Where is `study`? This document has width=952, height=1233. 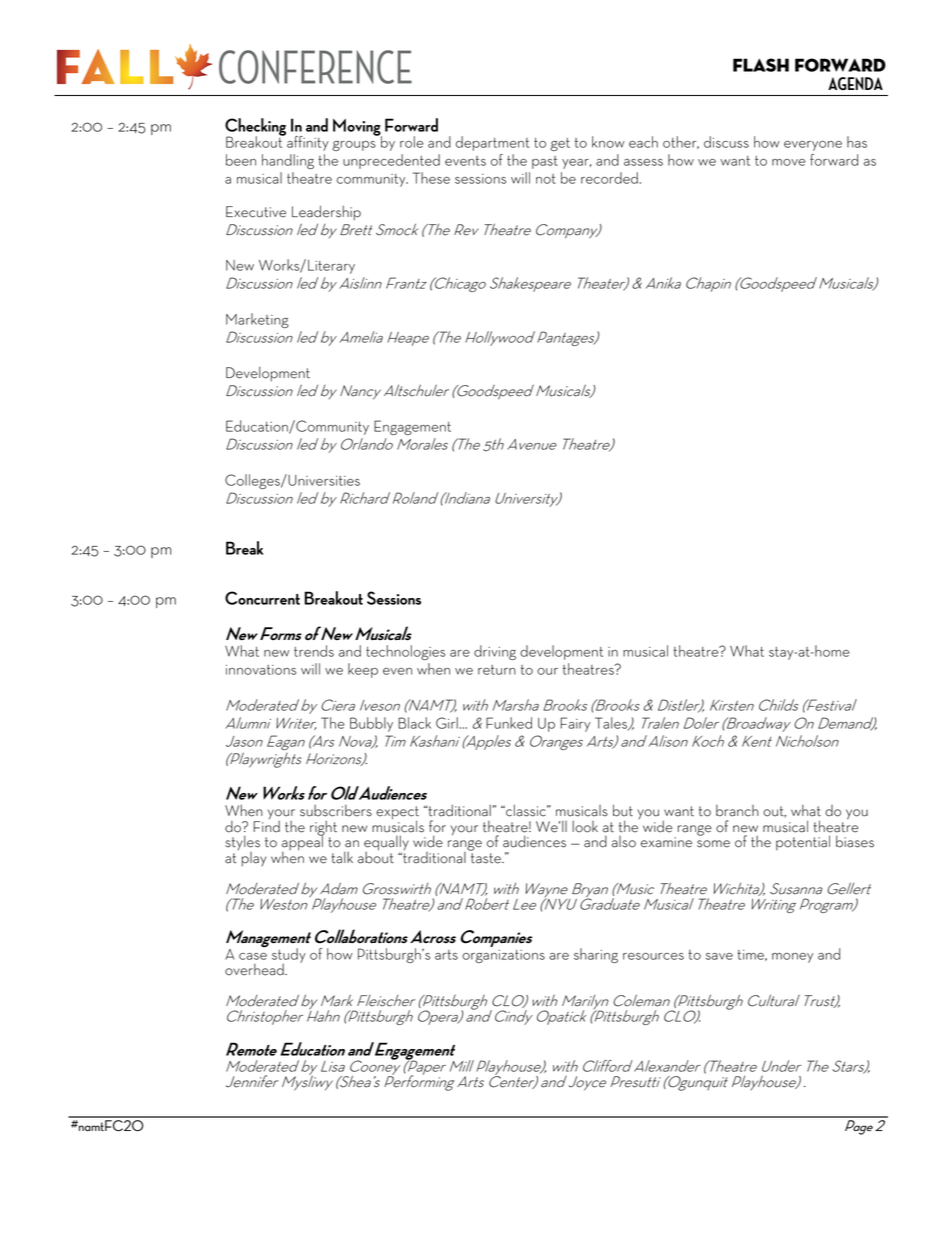
study is located at coordinates (289, 956).
